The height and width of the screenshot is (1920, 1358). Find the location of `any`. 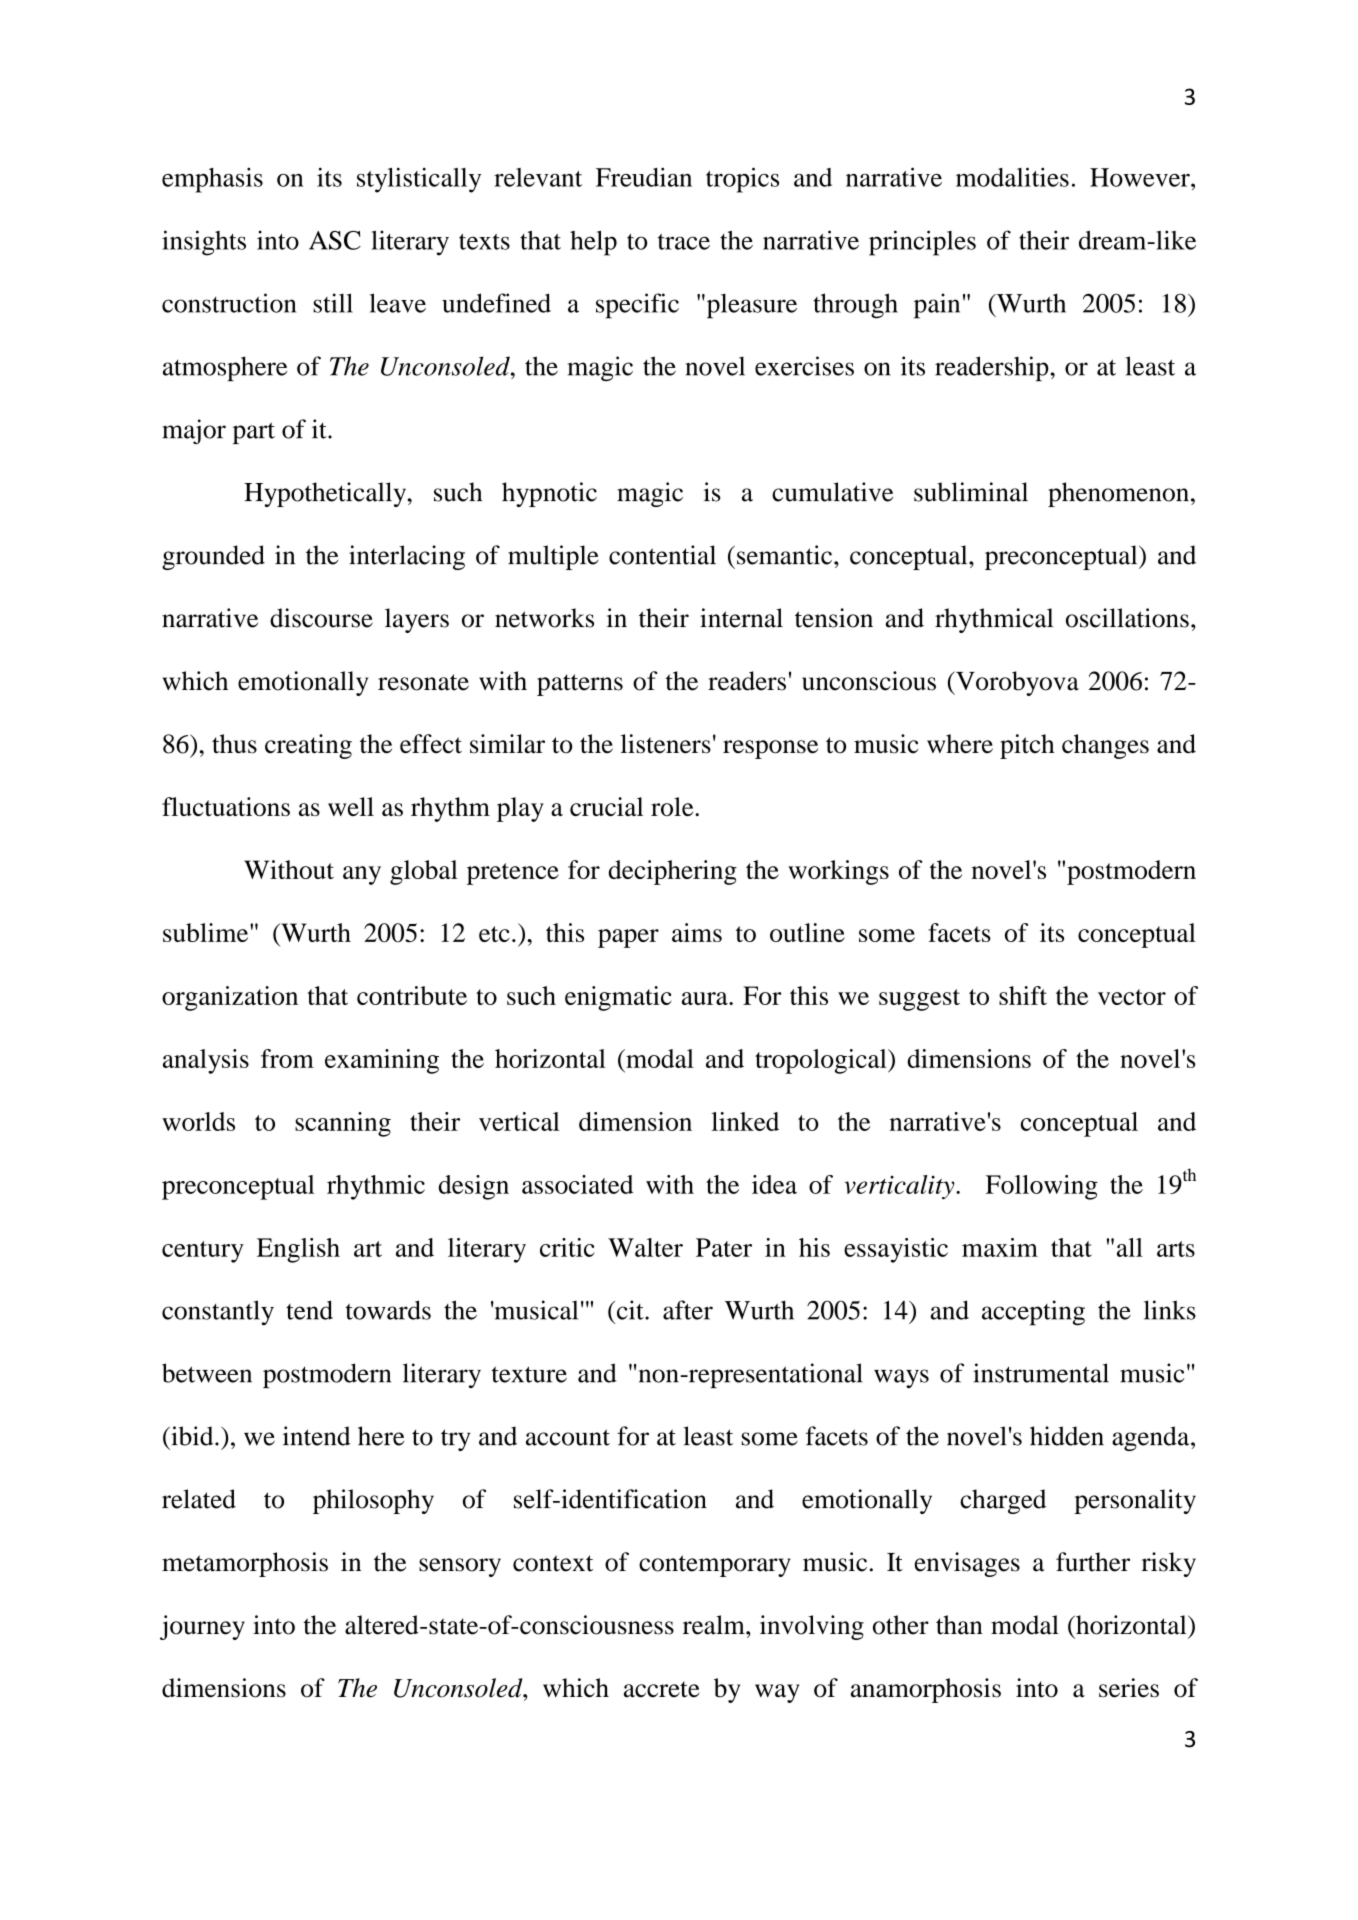

any is located at coordinates (362, 875).
